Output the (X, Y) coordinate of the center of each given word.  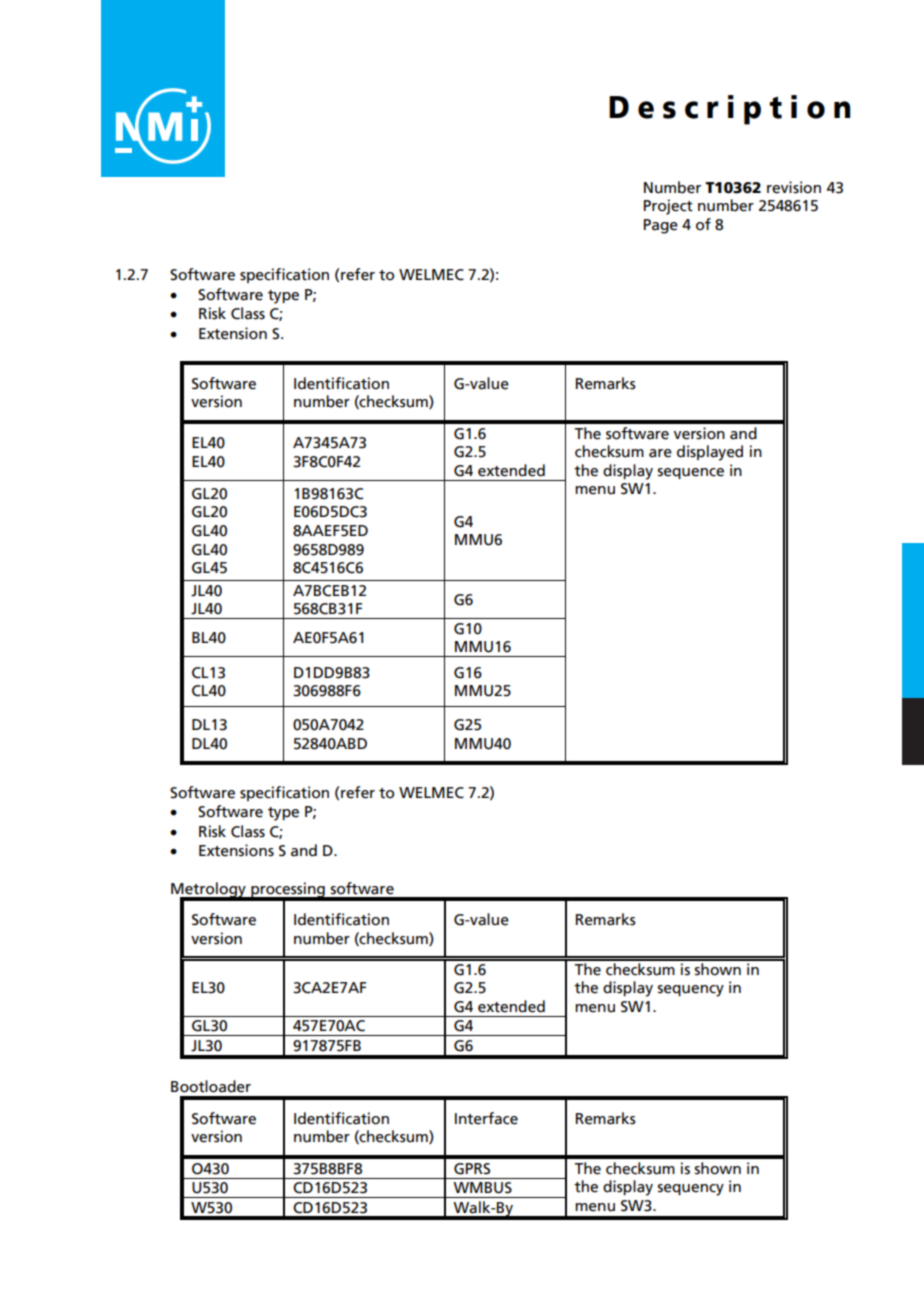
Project (668, 207)
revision (794, 187)
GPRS (472, 1169)
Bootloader (211, 1086)
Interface (486, 1118)
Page (661, 226)
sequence (690, 473)
